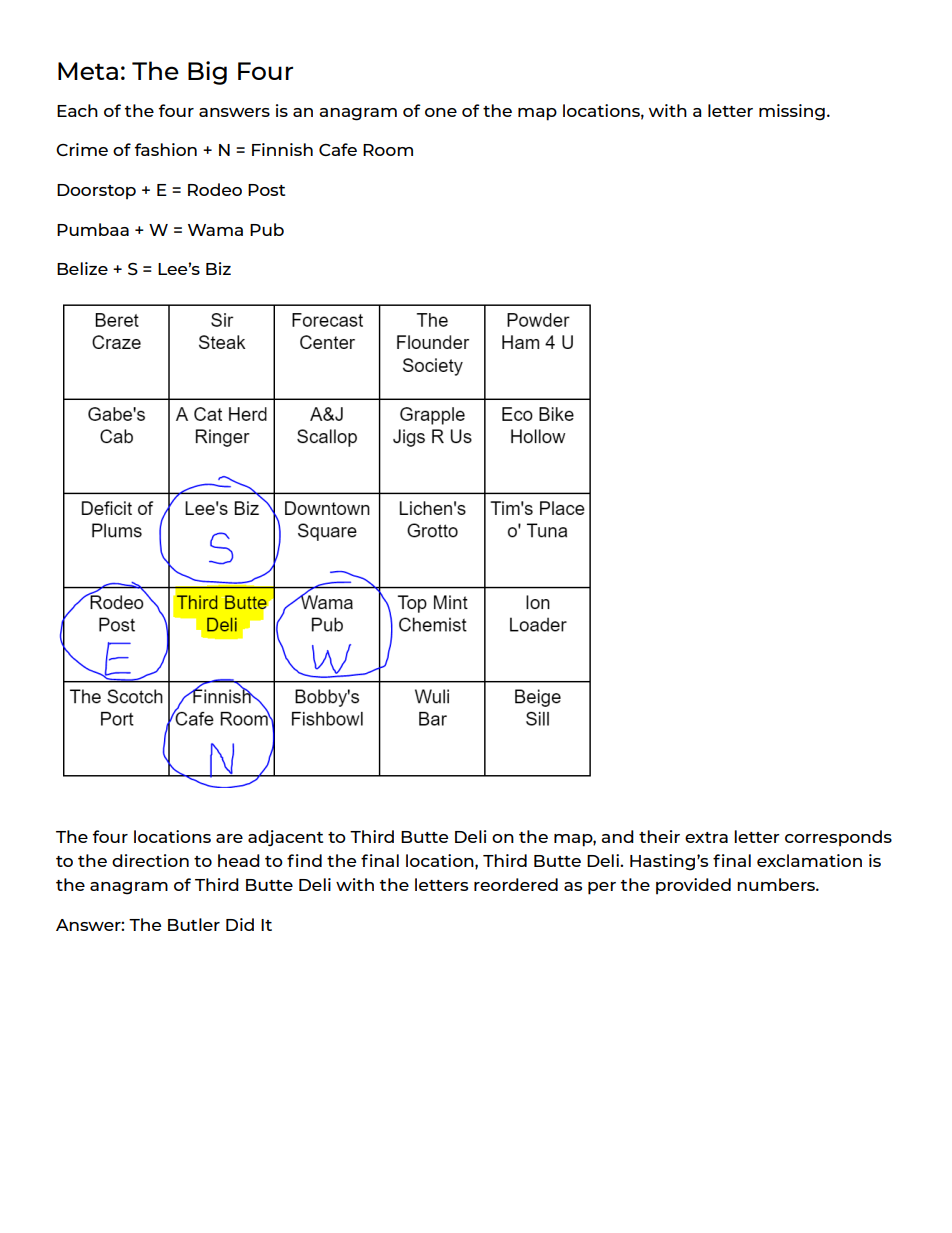  Describe the element at coordinates (516, 884) in the page. I see `reordered` at that location.
